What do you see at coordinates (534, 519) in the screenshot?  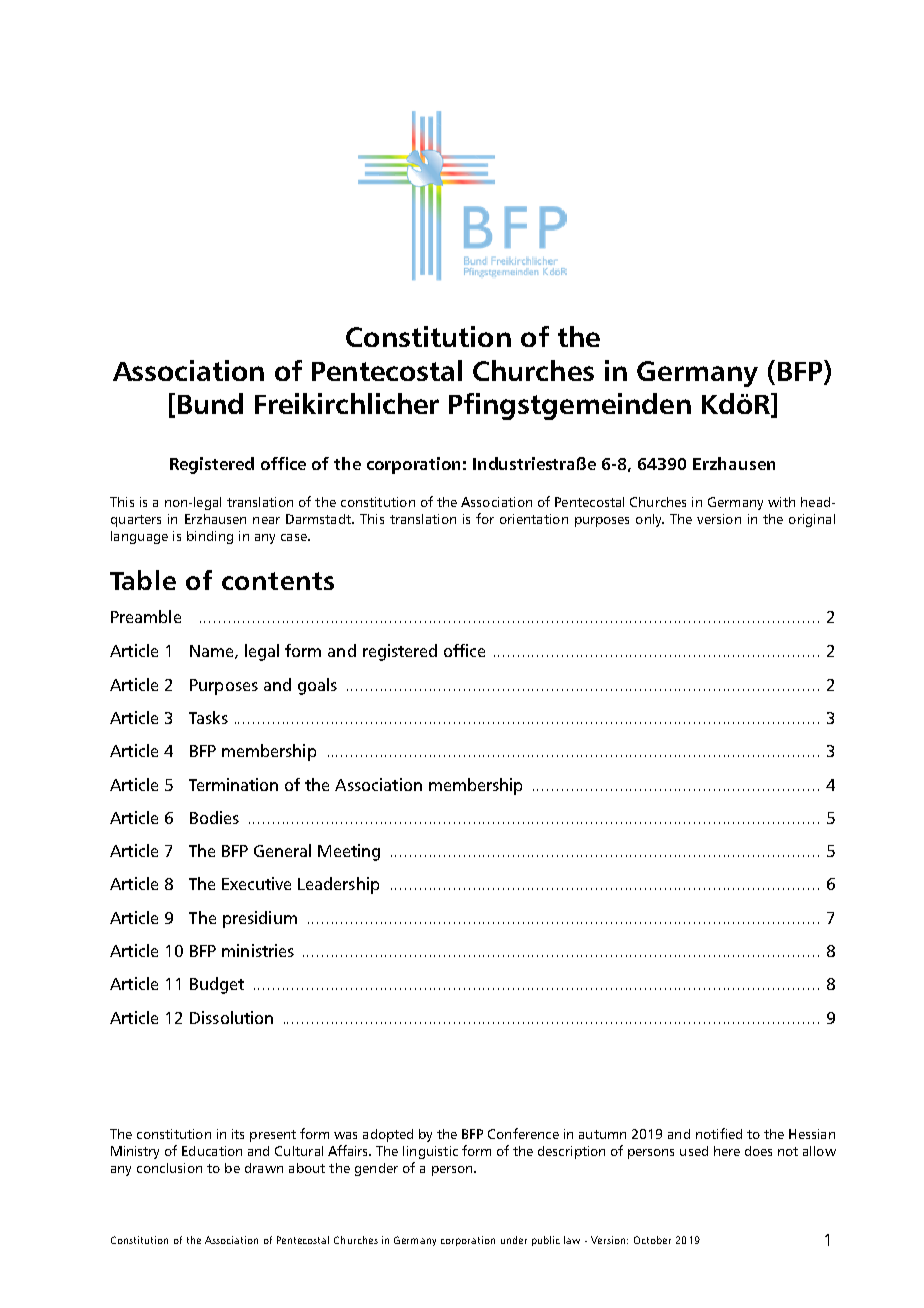 I see `orientation` at bounding box center [534, 519].
